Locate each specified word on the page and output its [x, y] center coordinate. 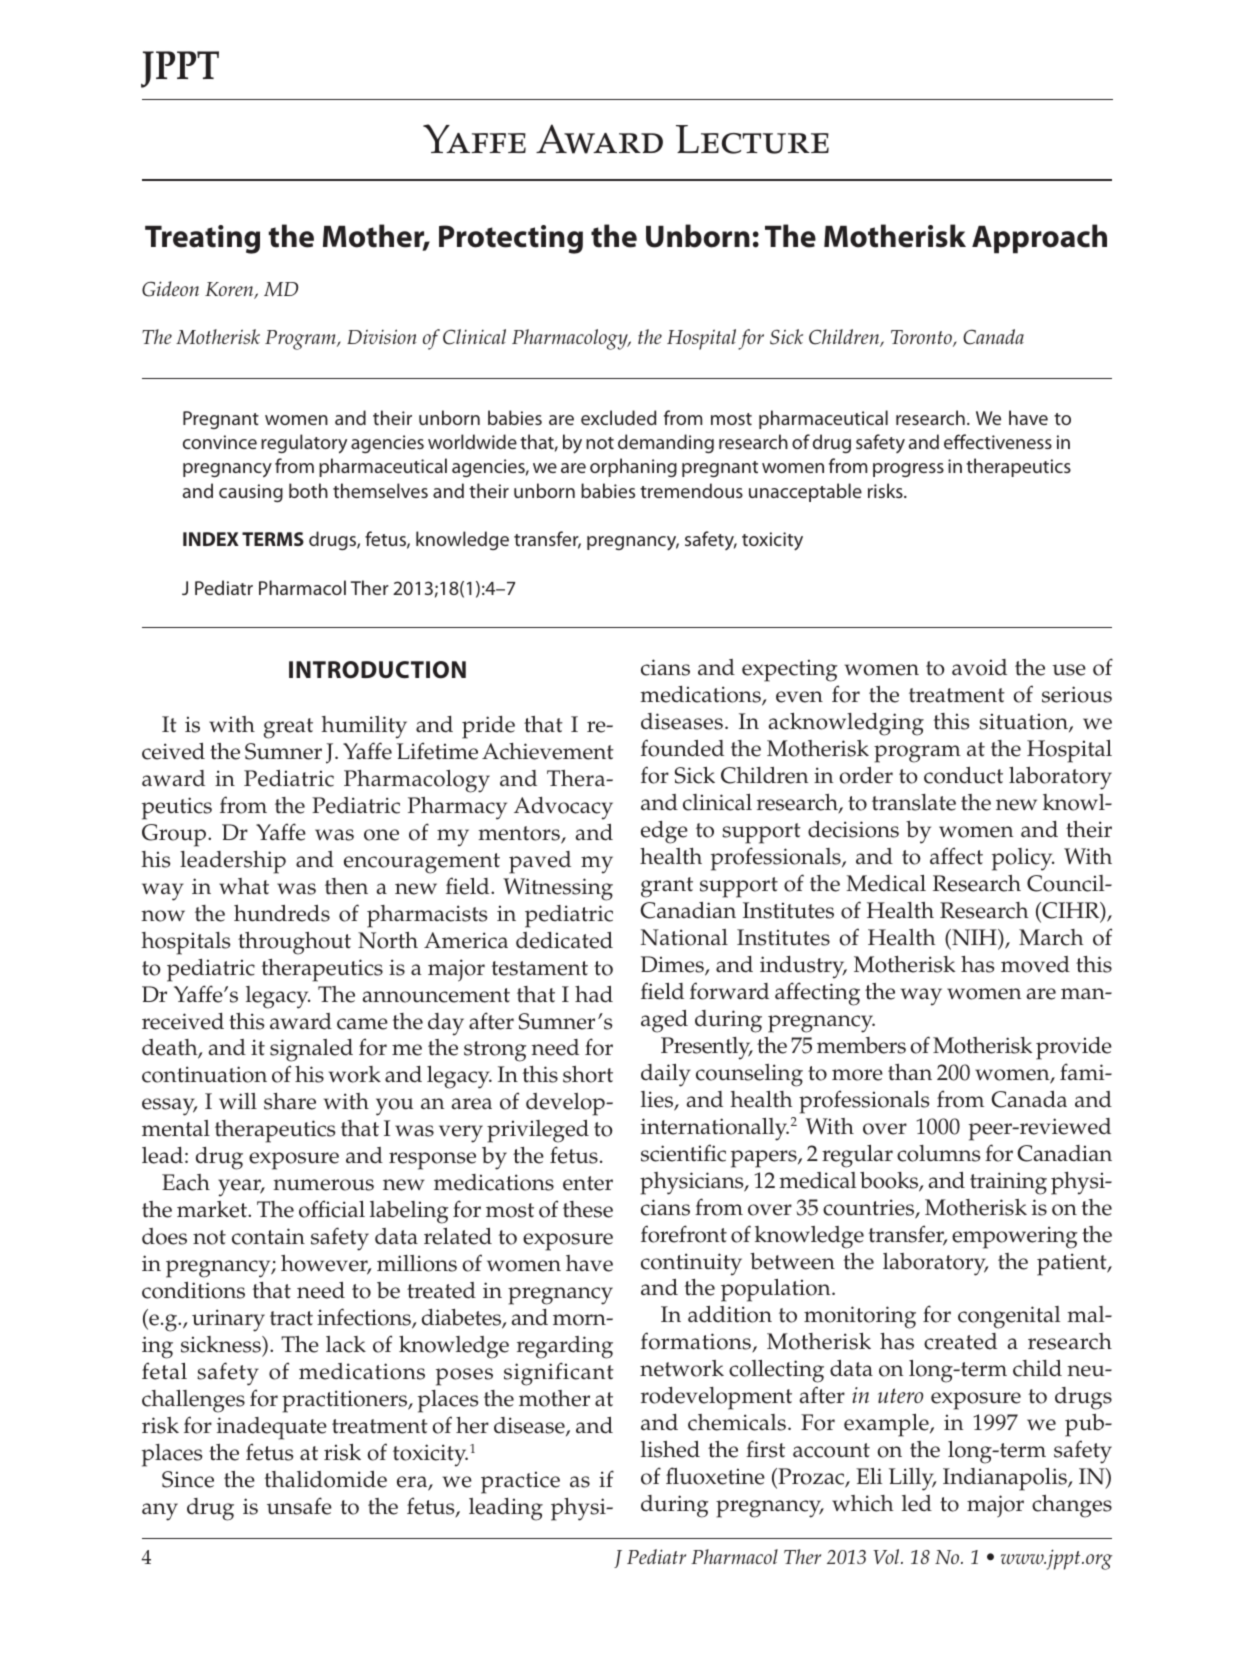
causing [251, 493]
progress [908, 470]
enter [588, 1183]
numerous [323, 1185]
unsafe [299, 1506]
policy [1023, 859]
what [244, 886]
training [1008, 1183]
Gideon [170, 289]
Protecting [511, 239]
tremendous [691, 490]
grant [667, 887]
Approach [1039, 239]
